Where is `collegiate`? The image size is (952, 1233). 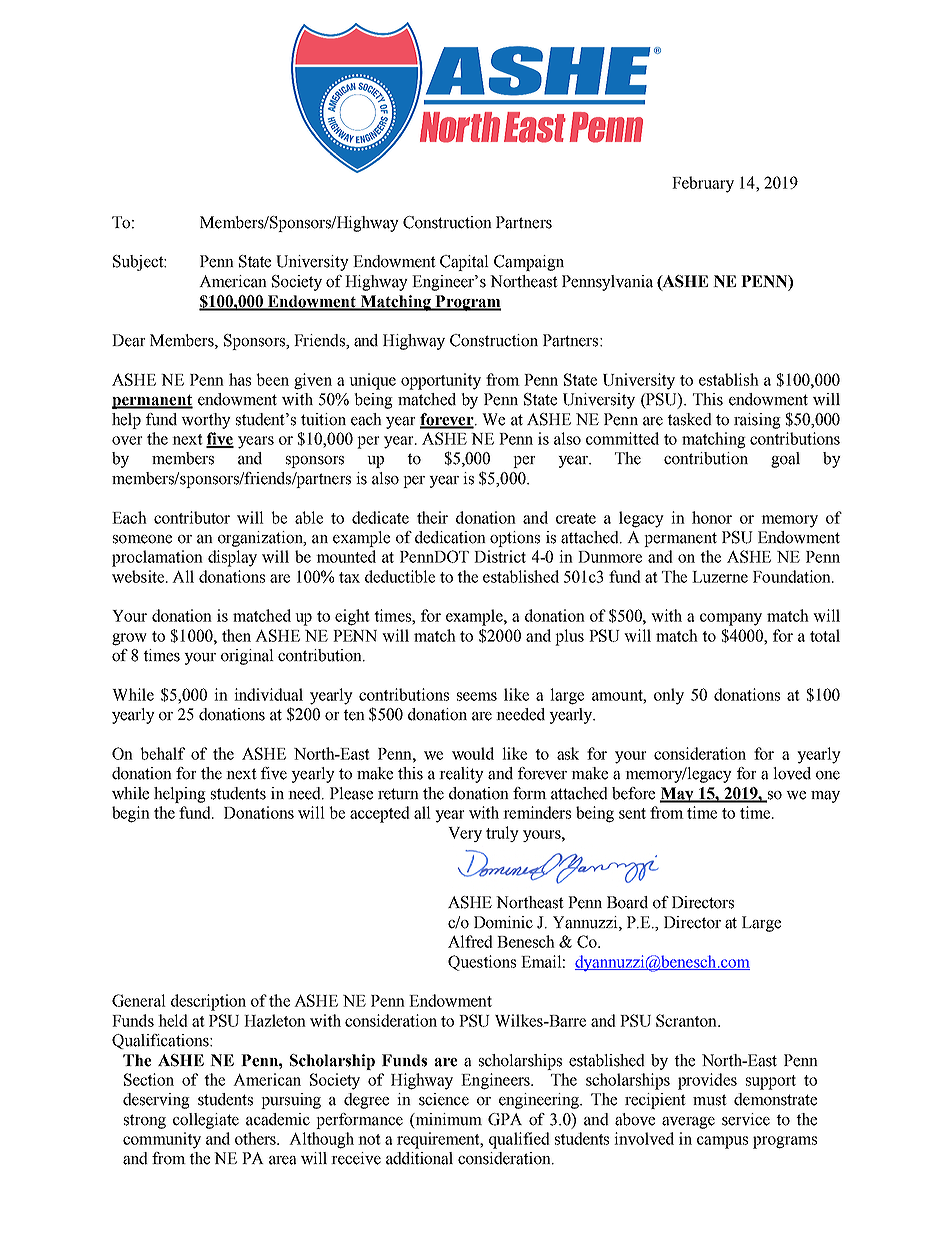 collegiate is located at coordinates (206, 1121).
